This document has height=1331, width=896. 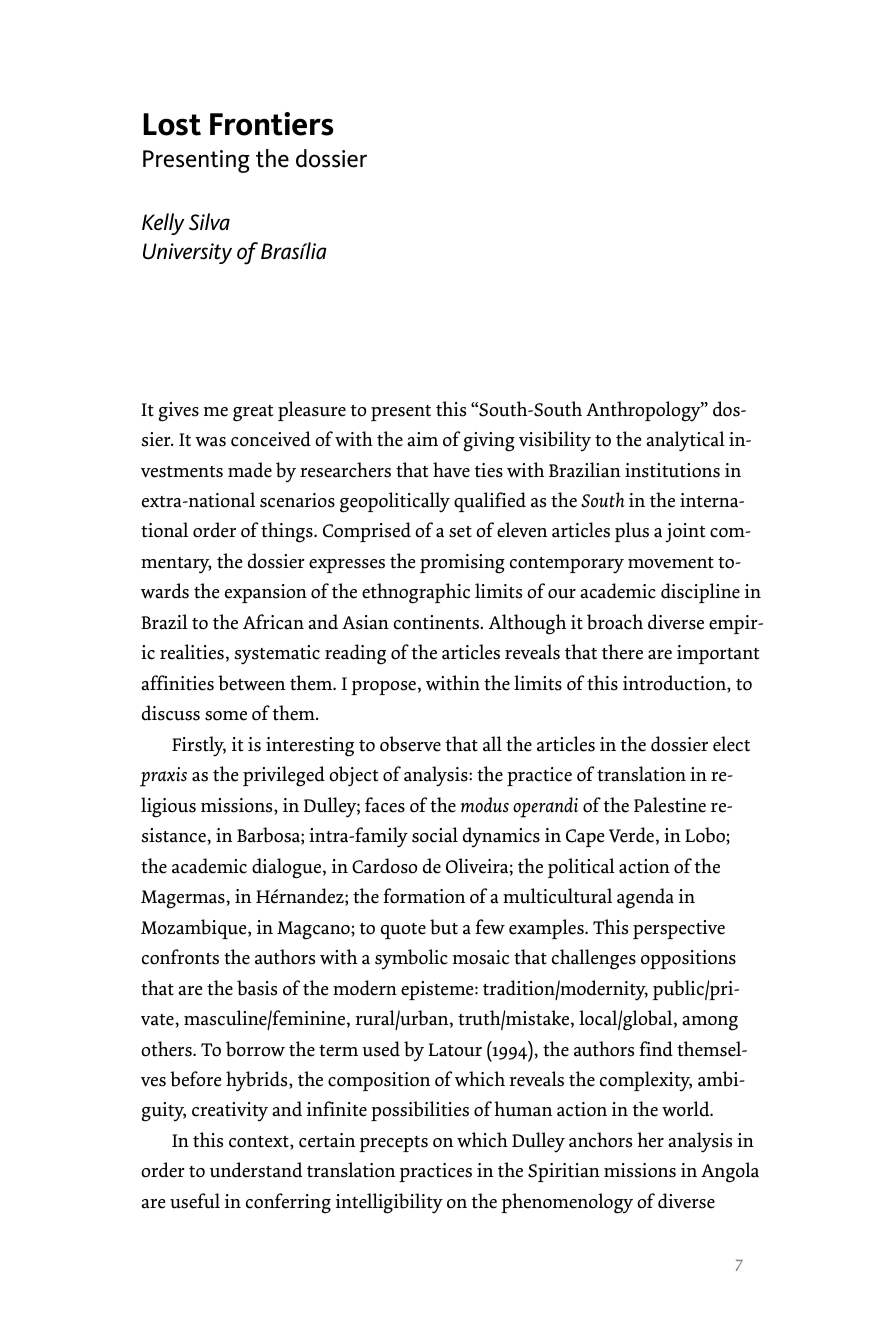 I want to click on precepts, so click(x=393, y=1144).
